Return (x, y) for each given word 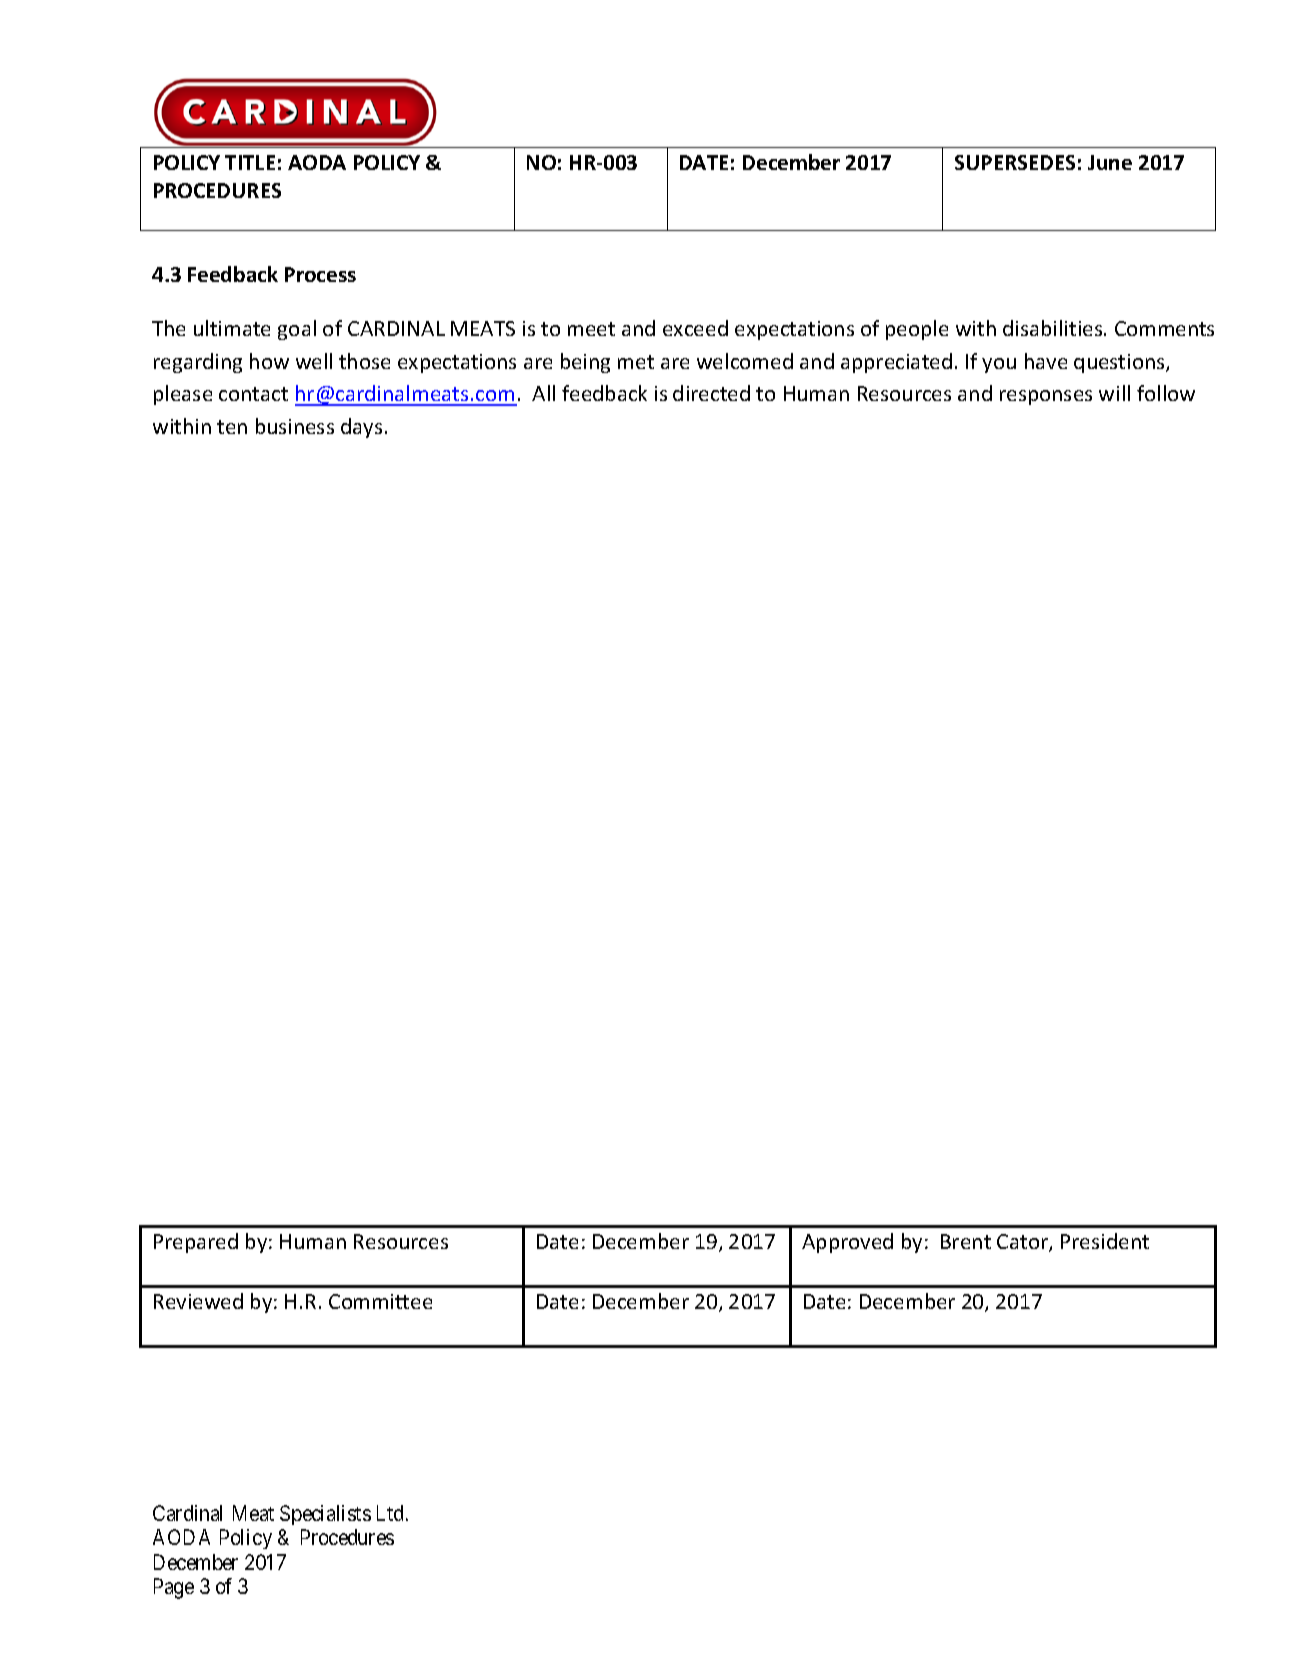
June (1110, 162)
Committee (380, 1301)
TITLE (250, 162)
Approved (847, 1243)
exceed (695, 328)
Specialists (325, 1515)
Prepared (196, 1243)
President (1105, 1241)
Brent (966, 1241)
